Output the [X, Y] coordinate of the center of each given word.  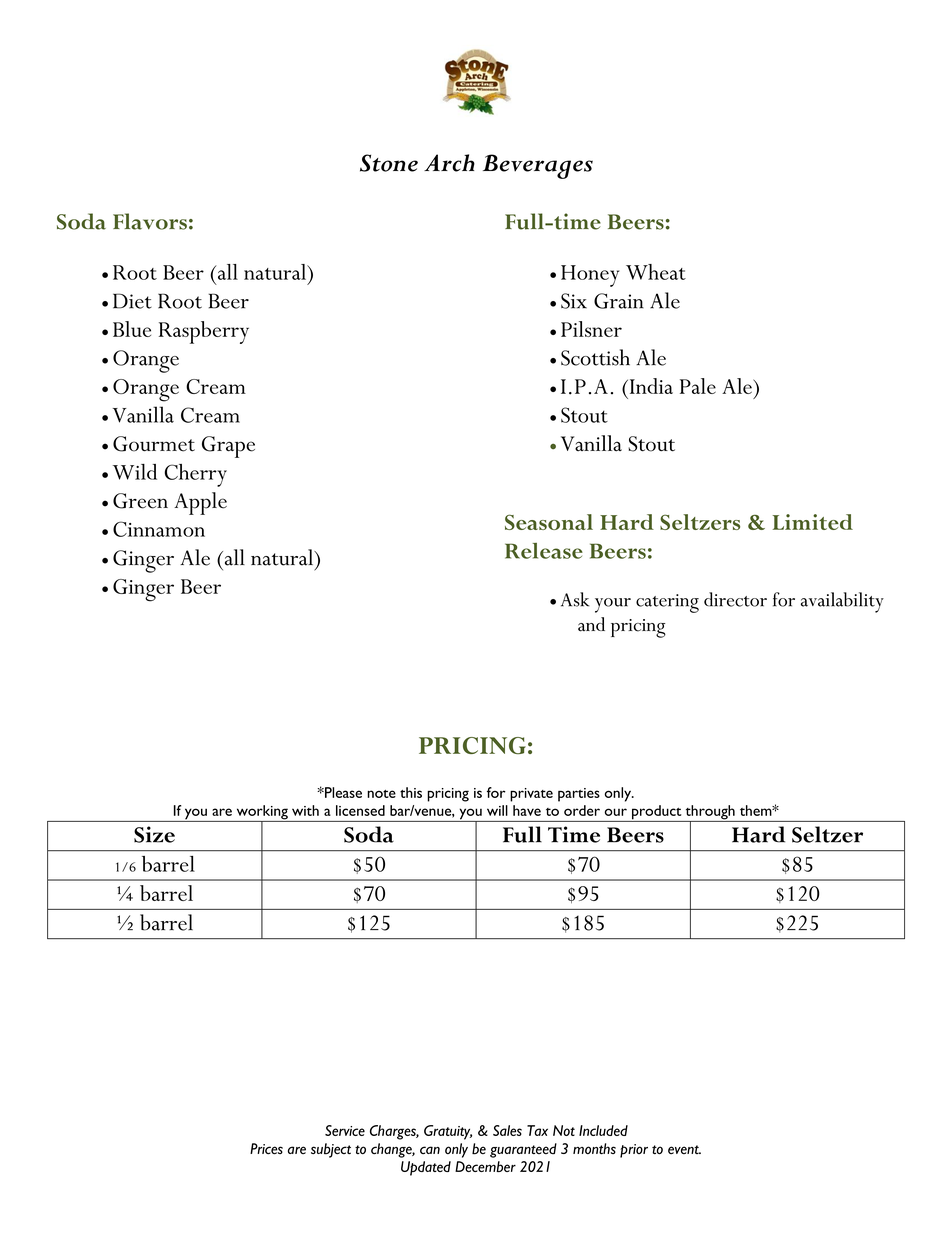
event [684, 1149]
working [262, 813]
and [591, 624]
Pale [698, 386]
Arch [449, 163]
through [710, 813]
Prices [266, 1149]
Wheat [656, 272]
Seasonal [549, 522]
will [497, 810]
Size [154, 834]
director [735, 599]
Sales [507, 1130]
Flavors [150, 221]
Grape [228, 447]
